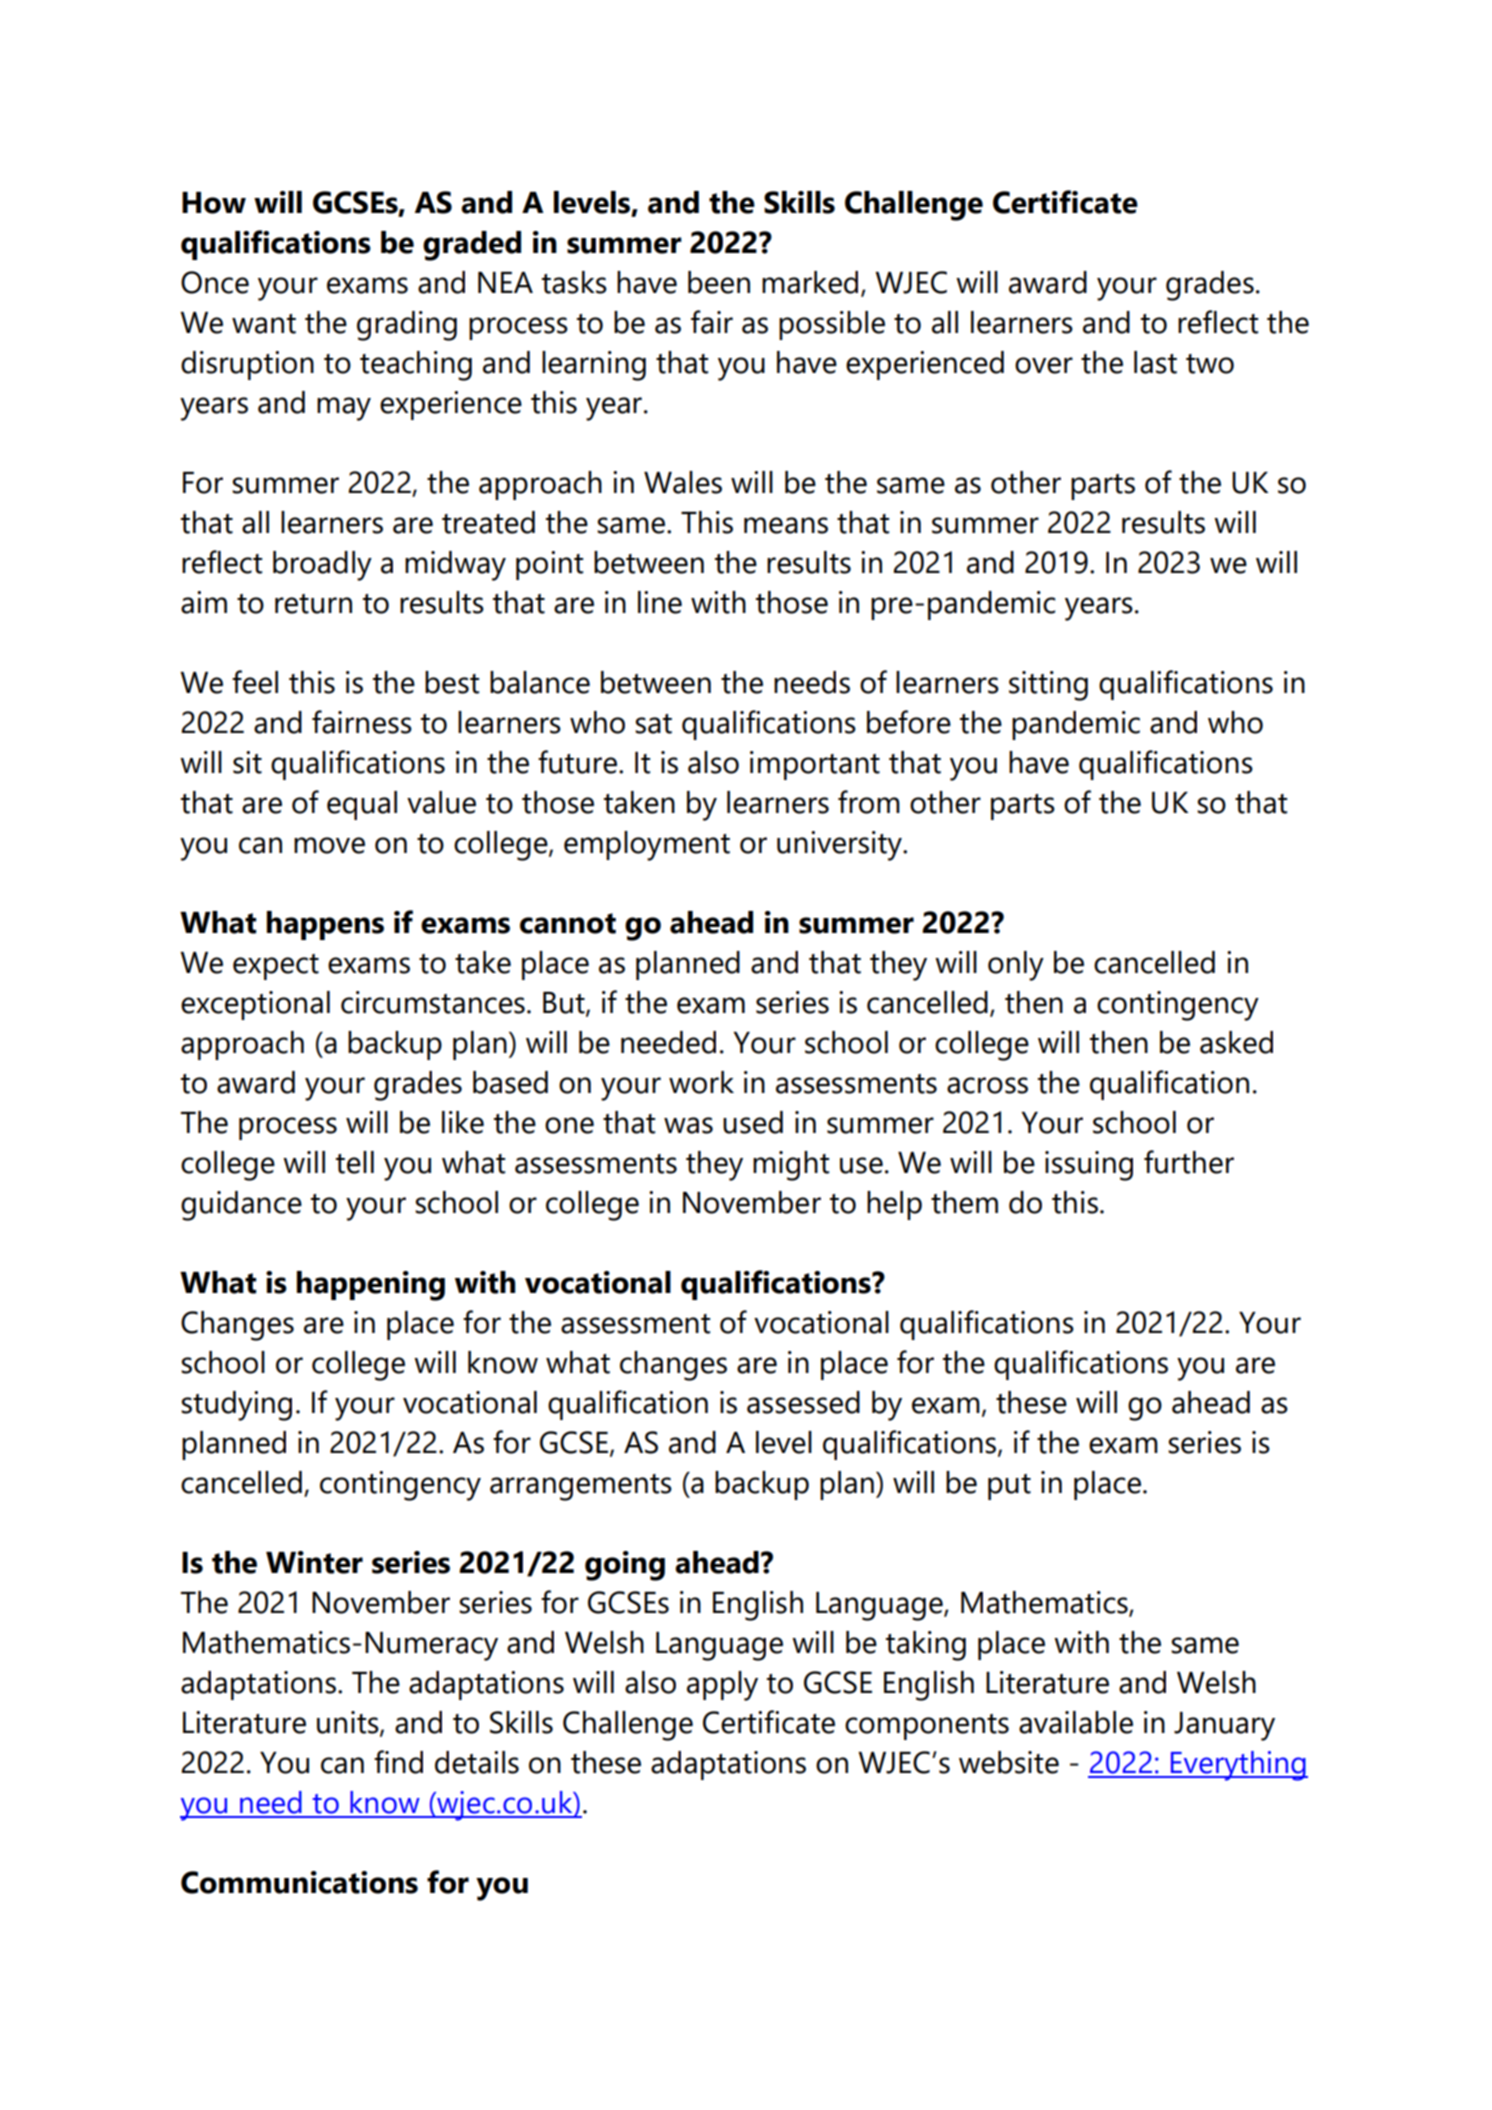  I want to click on been, so click(719, 282).
